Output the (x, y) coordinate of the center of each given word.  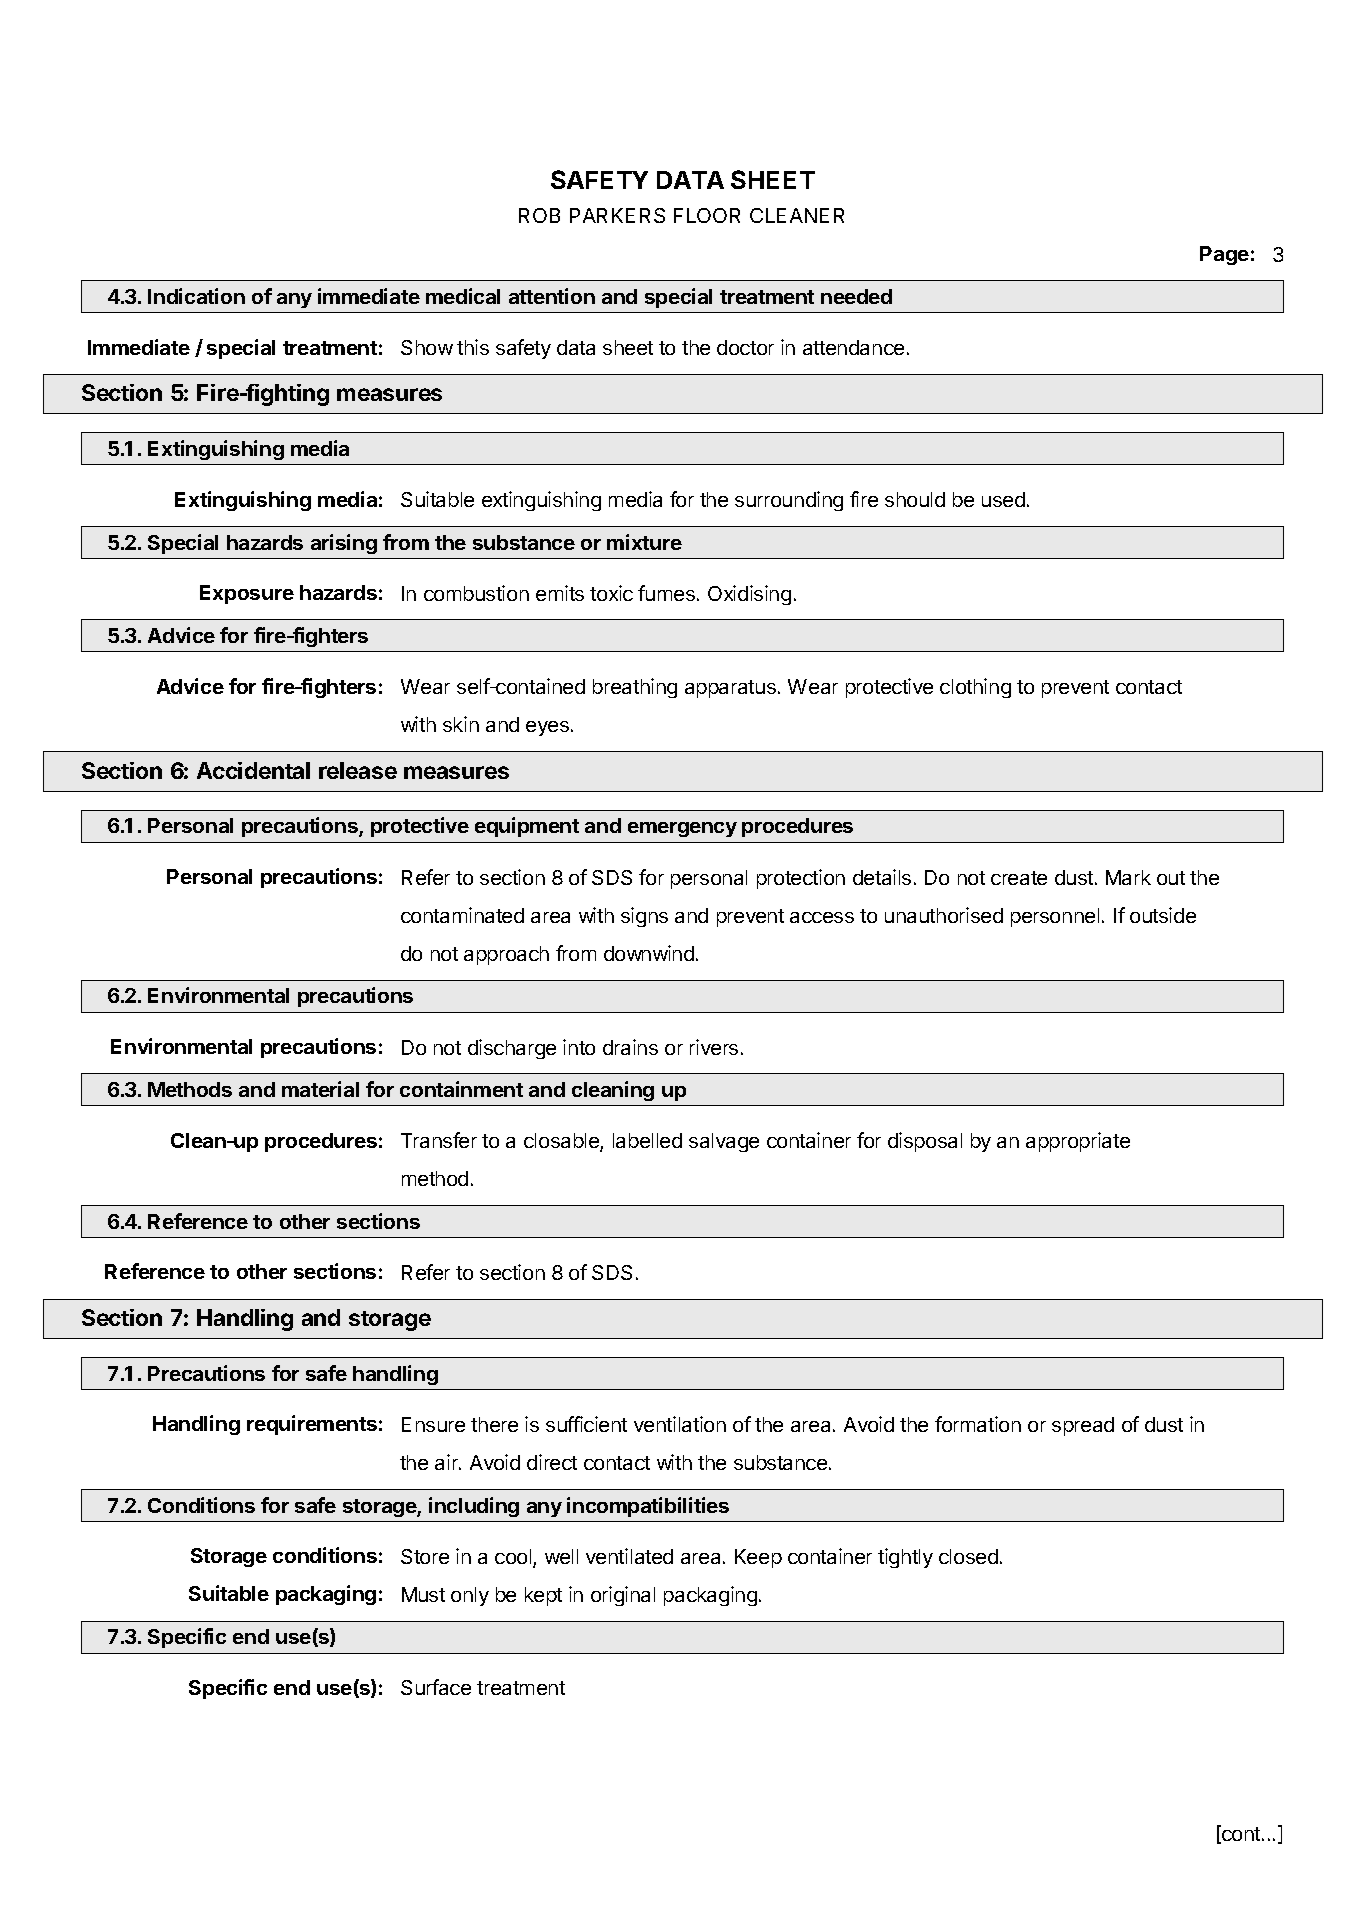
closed (968, 1556)
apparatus (730, 689)
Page (1224, 255)
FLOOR (707, 215)
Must (423, 1594)
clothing (975, 688)
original (623, 1596)
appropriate (1078, 1142)
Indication (196, 296)
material (320, 1089)
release (358, 770)
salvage (724, 1142)
